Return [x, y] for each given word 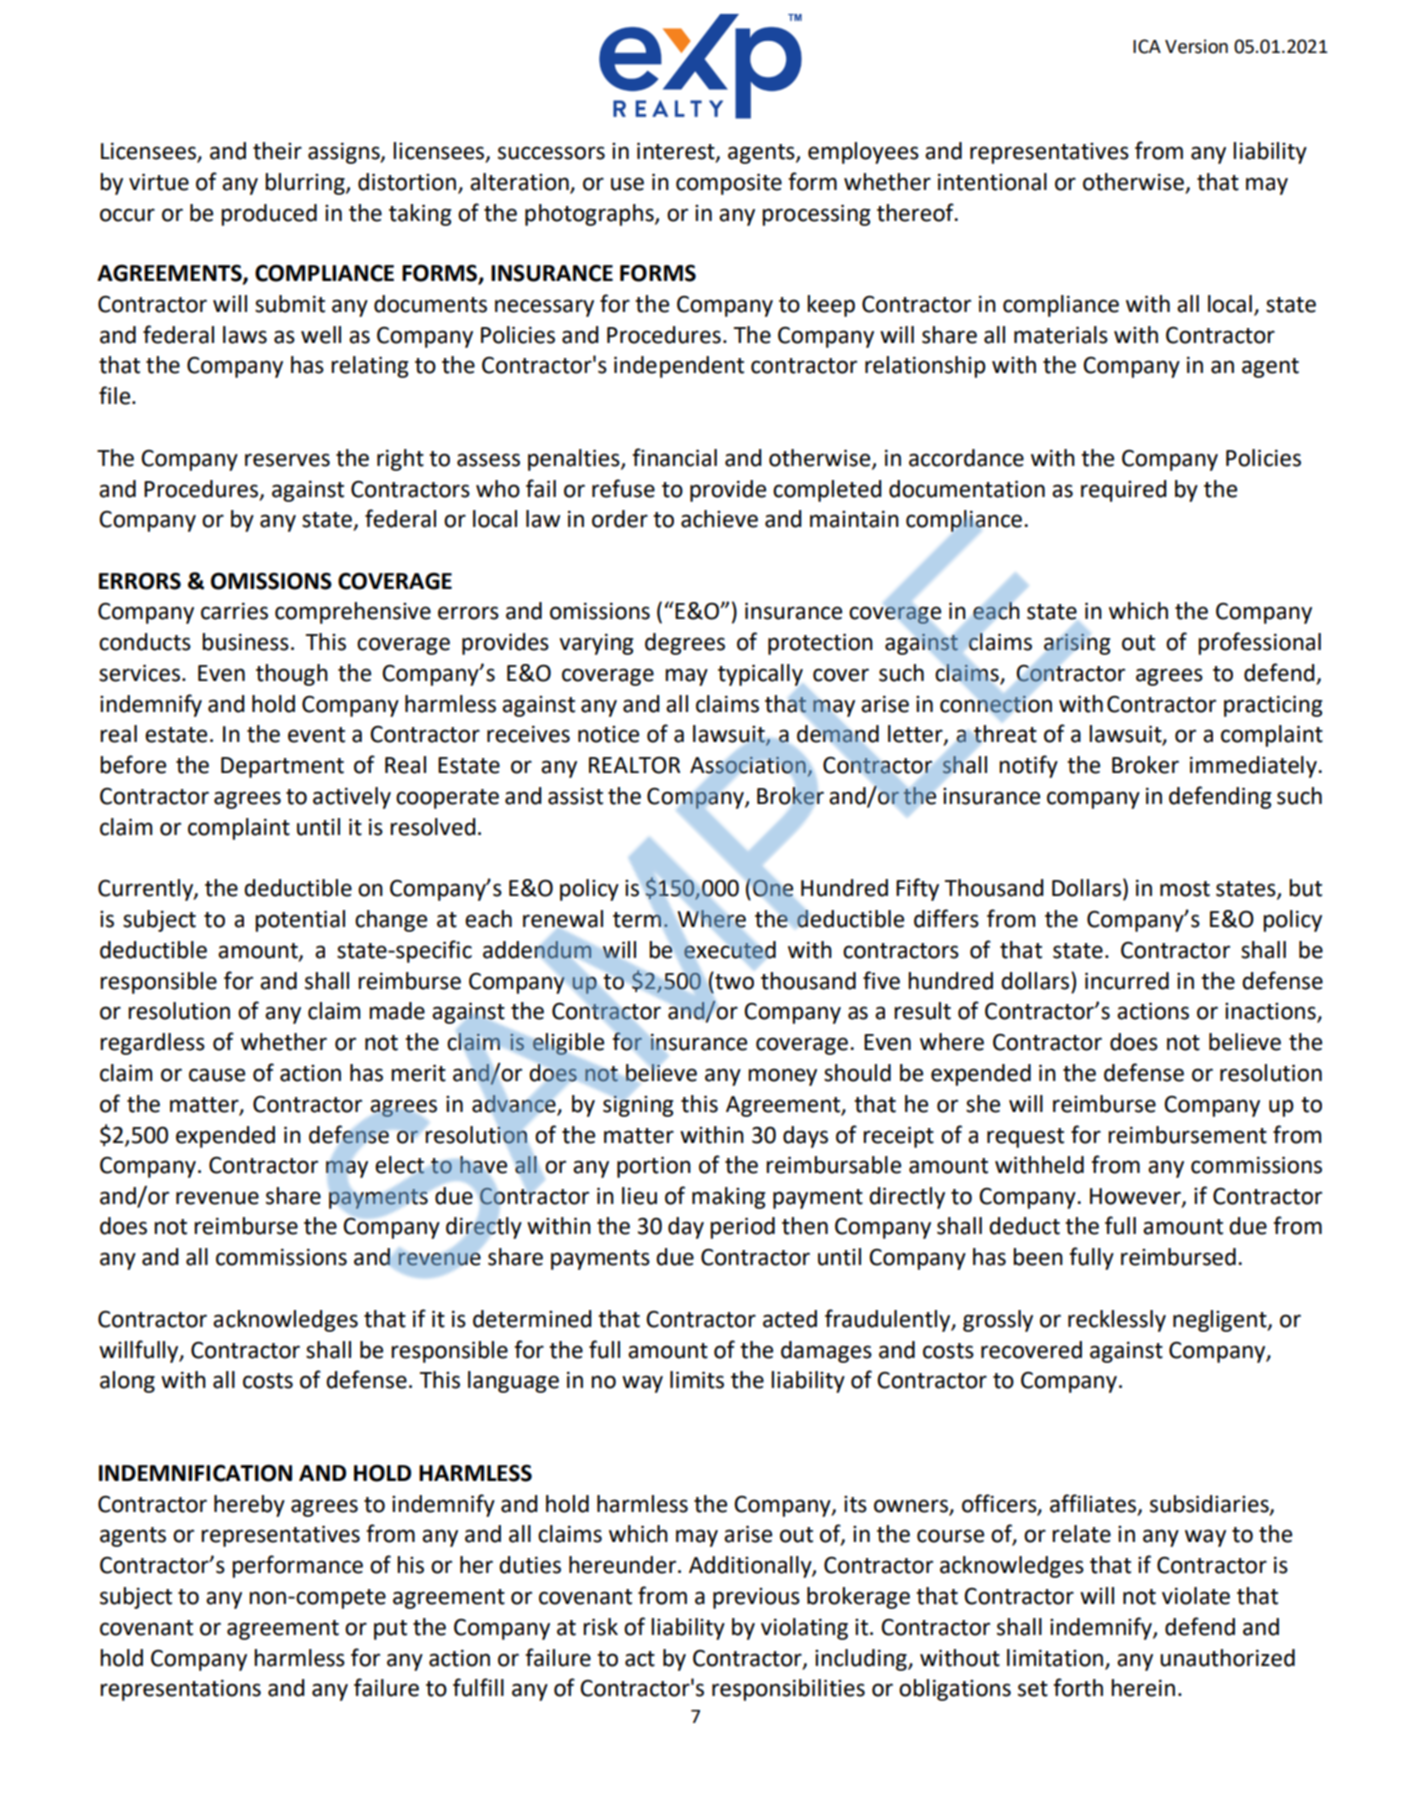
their [277, 151]
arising [1077, 644]
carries [234, 611]
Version [1196, 46]
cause [217, 1075]
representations [180, 1690]
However [1136, 1197]
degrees [685, 644]
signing [638, 1106]
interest [677, 152]
